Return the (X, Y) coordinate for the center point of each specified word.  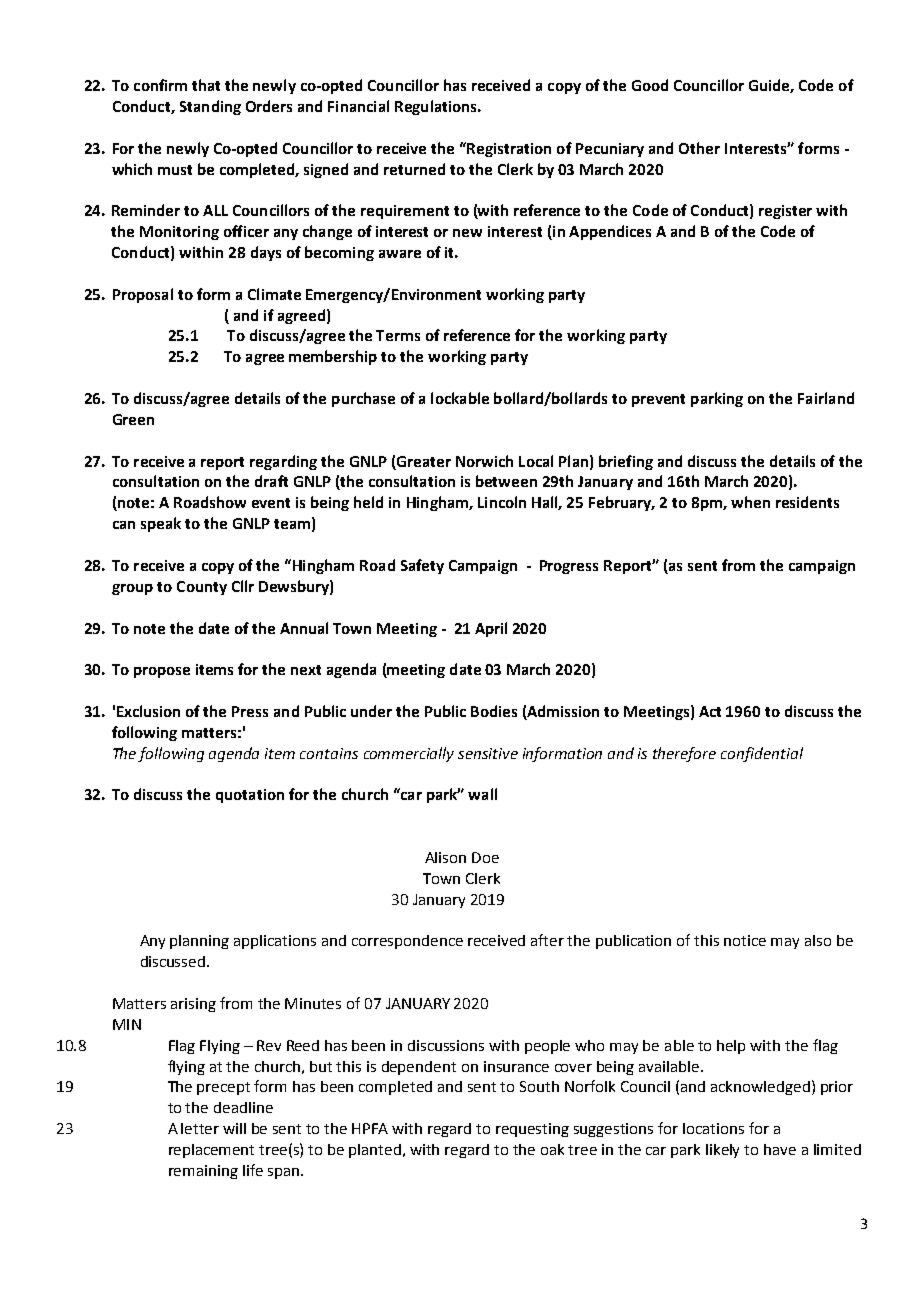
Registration (508, 149)
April (491, 629)
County (202, 588)
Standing (210, 107)
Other (699, 148)
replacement (211, 1151)
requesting (532, 1130)
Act (710, 711)
